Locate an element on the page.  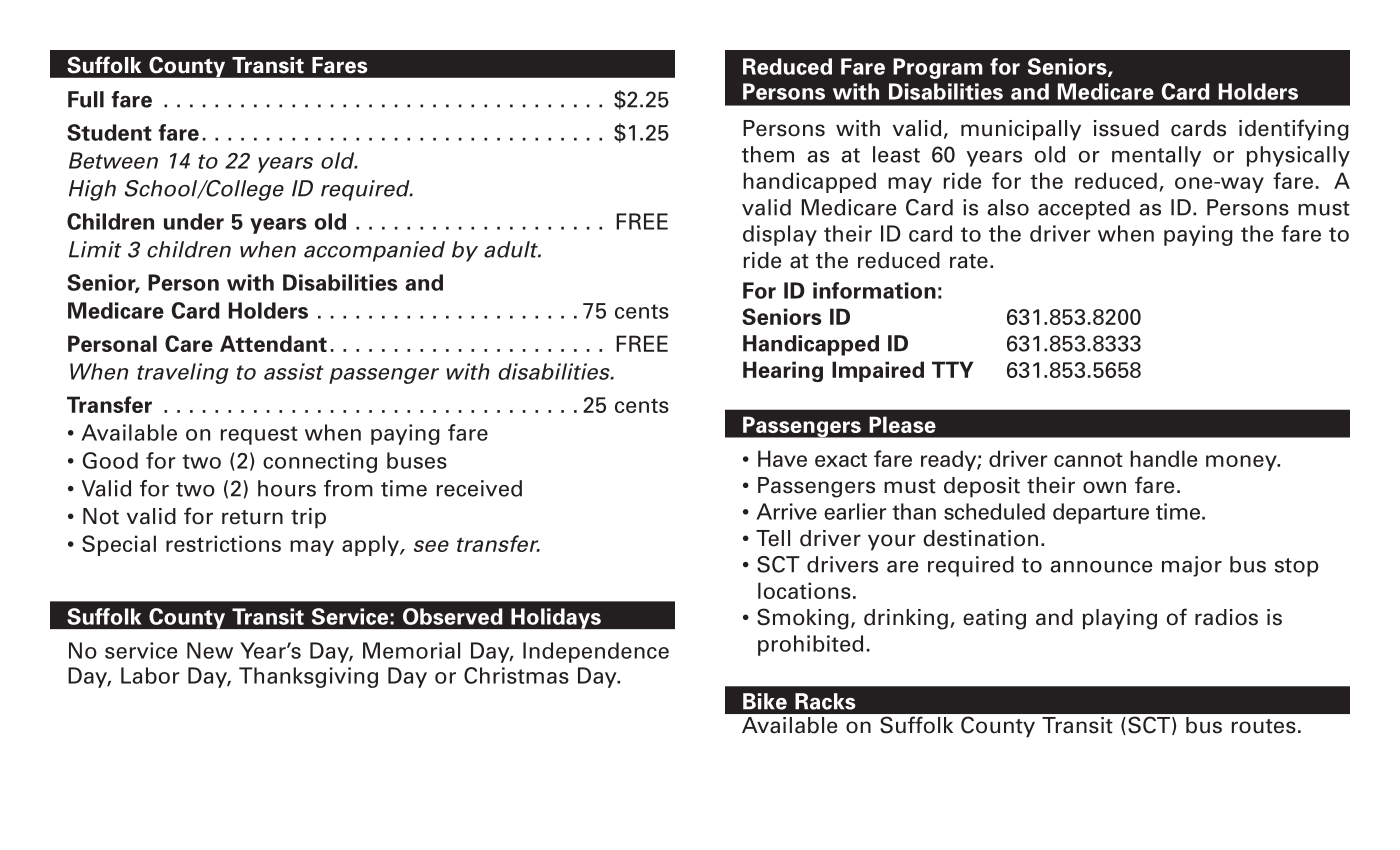
them is located at coordinates (768, 154).
